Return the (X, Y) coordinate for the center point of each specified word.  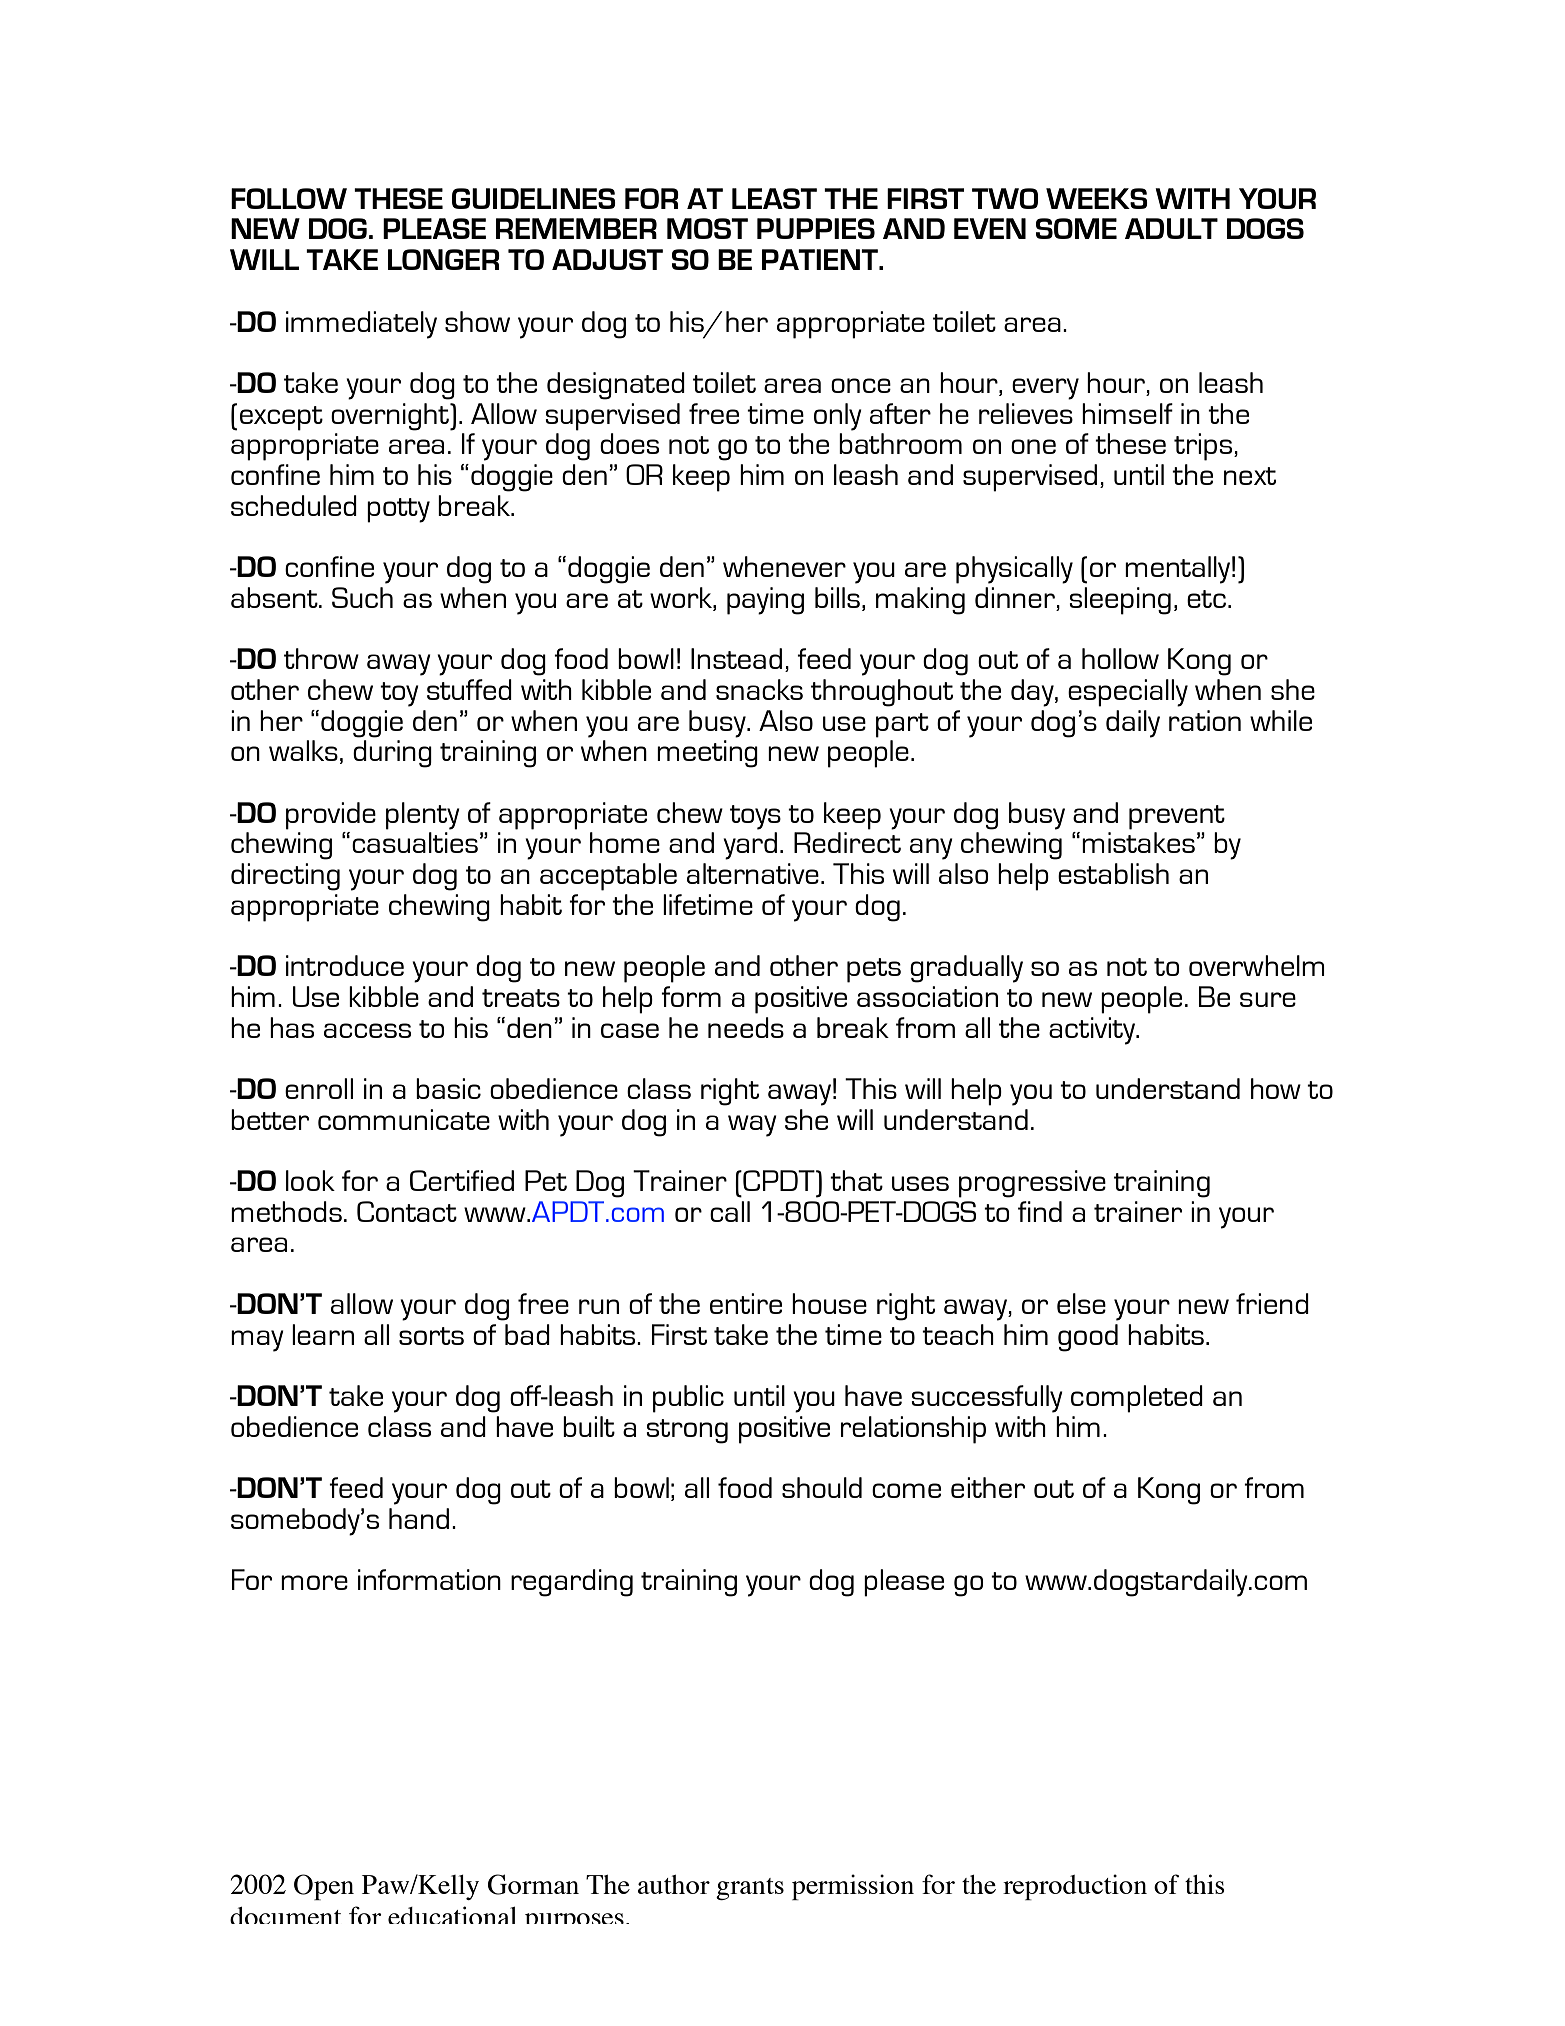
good (1088, 1338)
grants (750, 1889)
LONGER (444, 259)
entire (746, 1303)
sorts (431, 1336)
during (392, 754)
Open (324, 1887)
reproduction (1075, 1887)
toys (755, 817)
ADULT (1171, 228)
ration (1205, 720)
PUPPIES (816, 228)
